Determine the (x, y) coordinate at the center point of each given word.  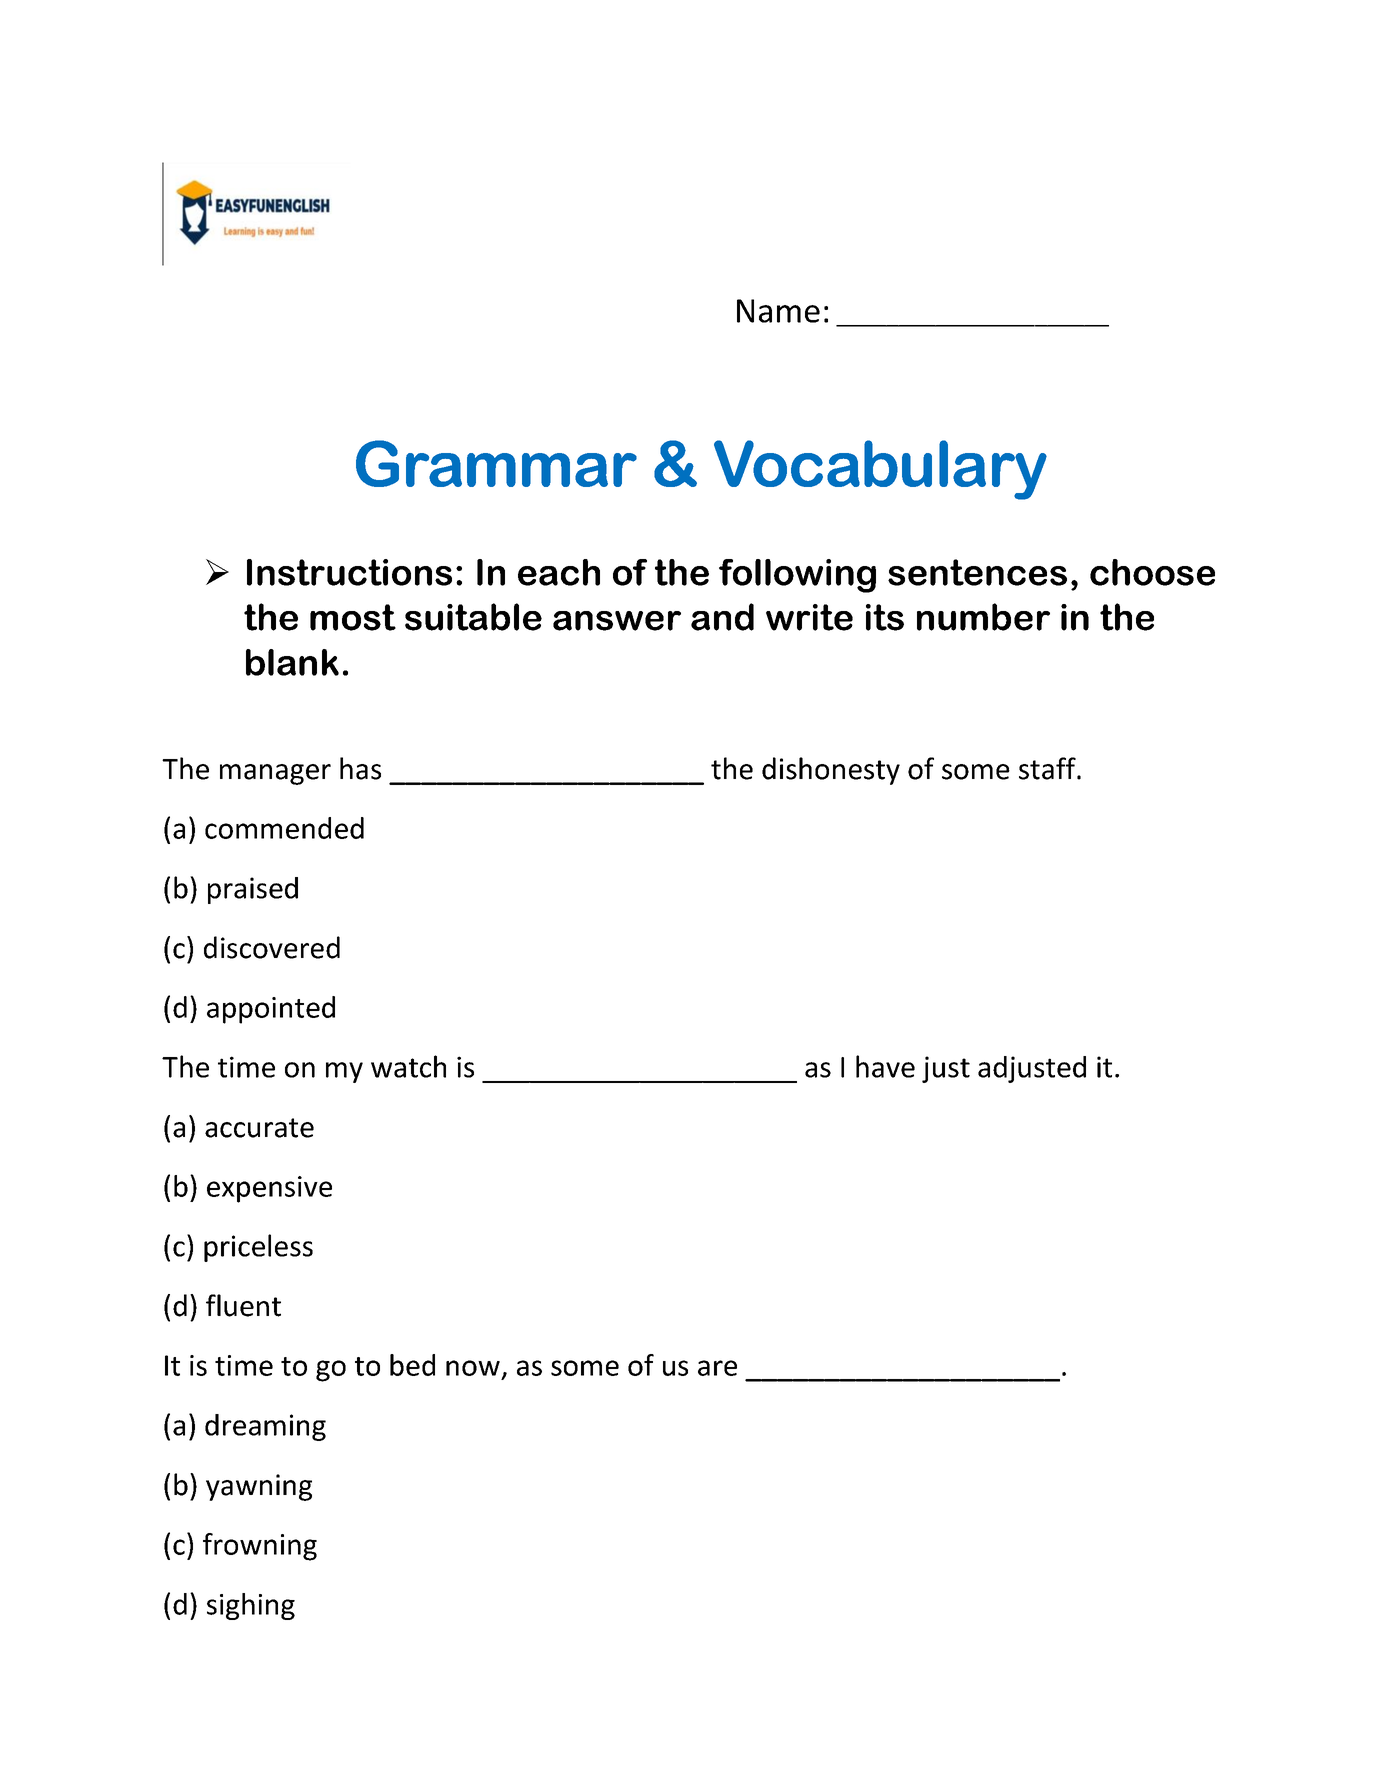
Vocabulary (880, 470)
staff (1048, 768)
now (473, 1368)
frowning (260, 1547)
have (885, 1066)
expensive (269, 1189)
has (360, 768)
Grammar (496, 463)
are (717, 1368)
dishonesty (831, 771)
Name (778, 311)
